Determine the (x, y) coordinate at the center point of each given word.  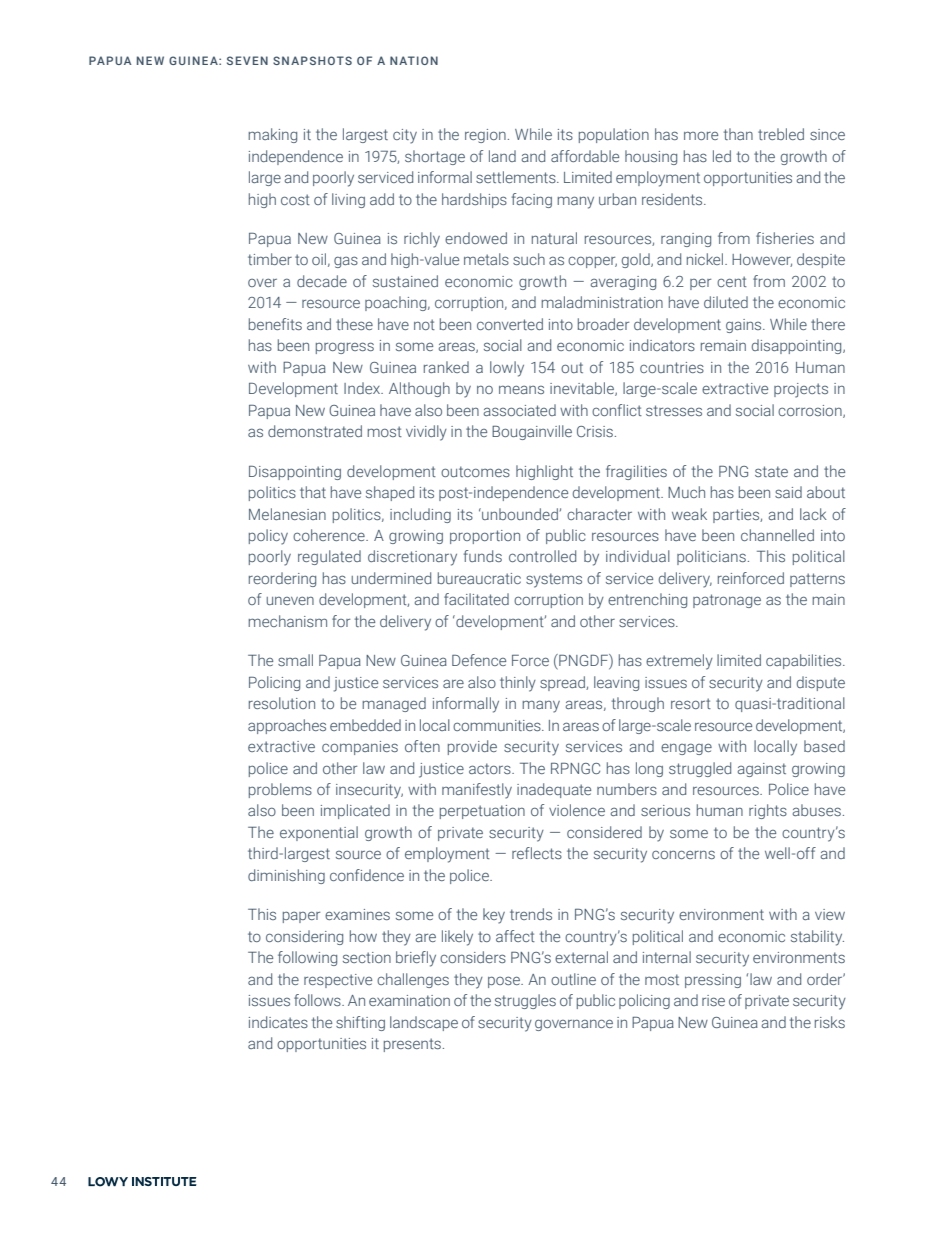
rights (768, 811)
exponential (319, 833)
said (788, 492)
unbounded (519, 514)
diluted (726, 302)
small (295, 660)
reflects (537, 853)
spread (563, 683)
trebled (781, 134)
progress (345, 348)
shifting (360, 1023)
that (313, 492)
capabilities (805, 661)
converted (510, 324)
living (348, 200)
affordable (585, 156)
